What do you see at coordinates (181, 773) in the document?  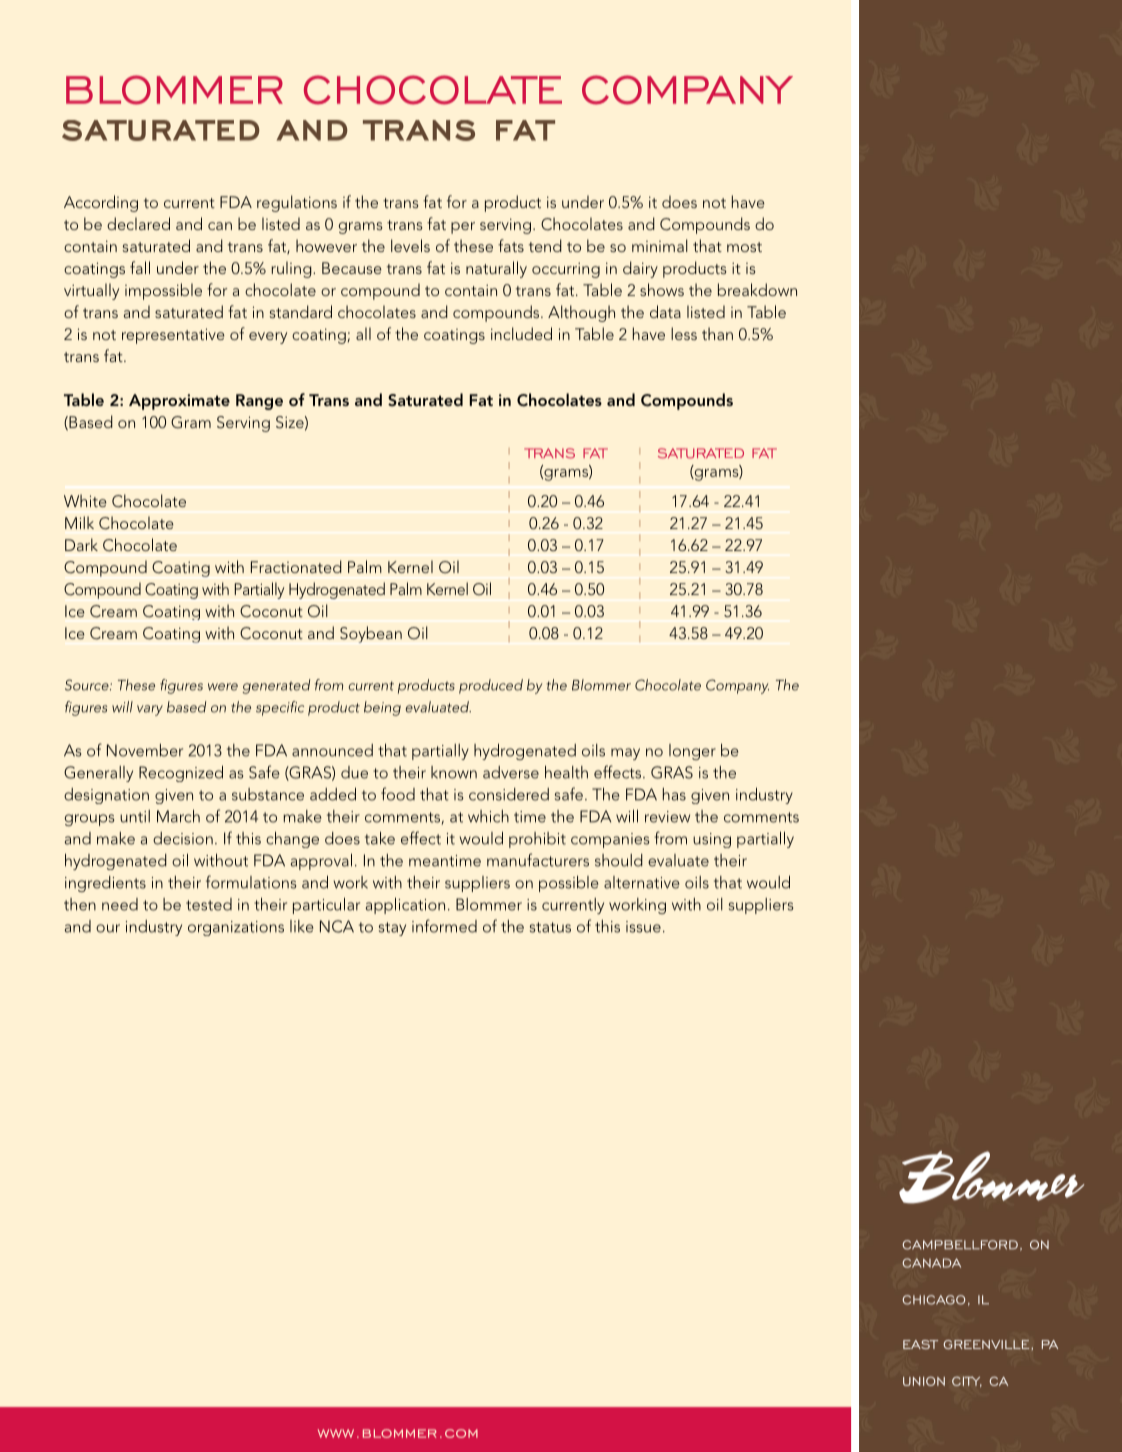 I see `Recognized` at bounding box center [181, 773].
